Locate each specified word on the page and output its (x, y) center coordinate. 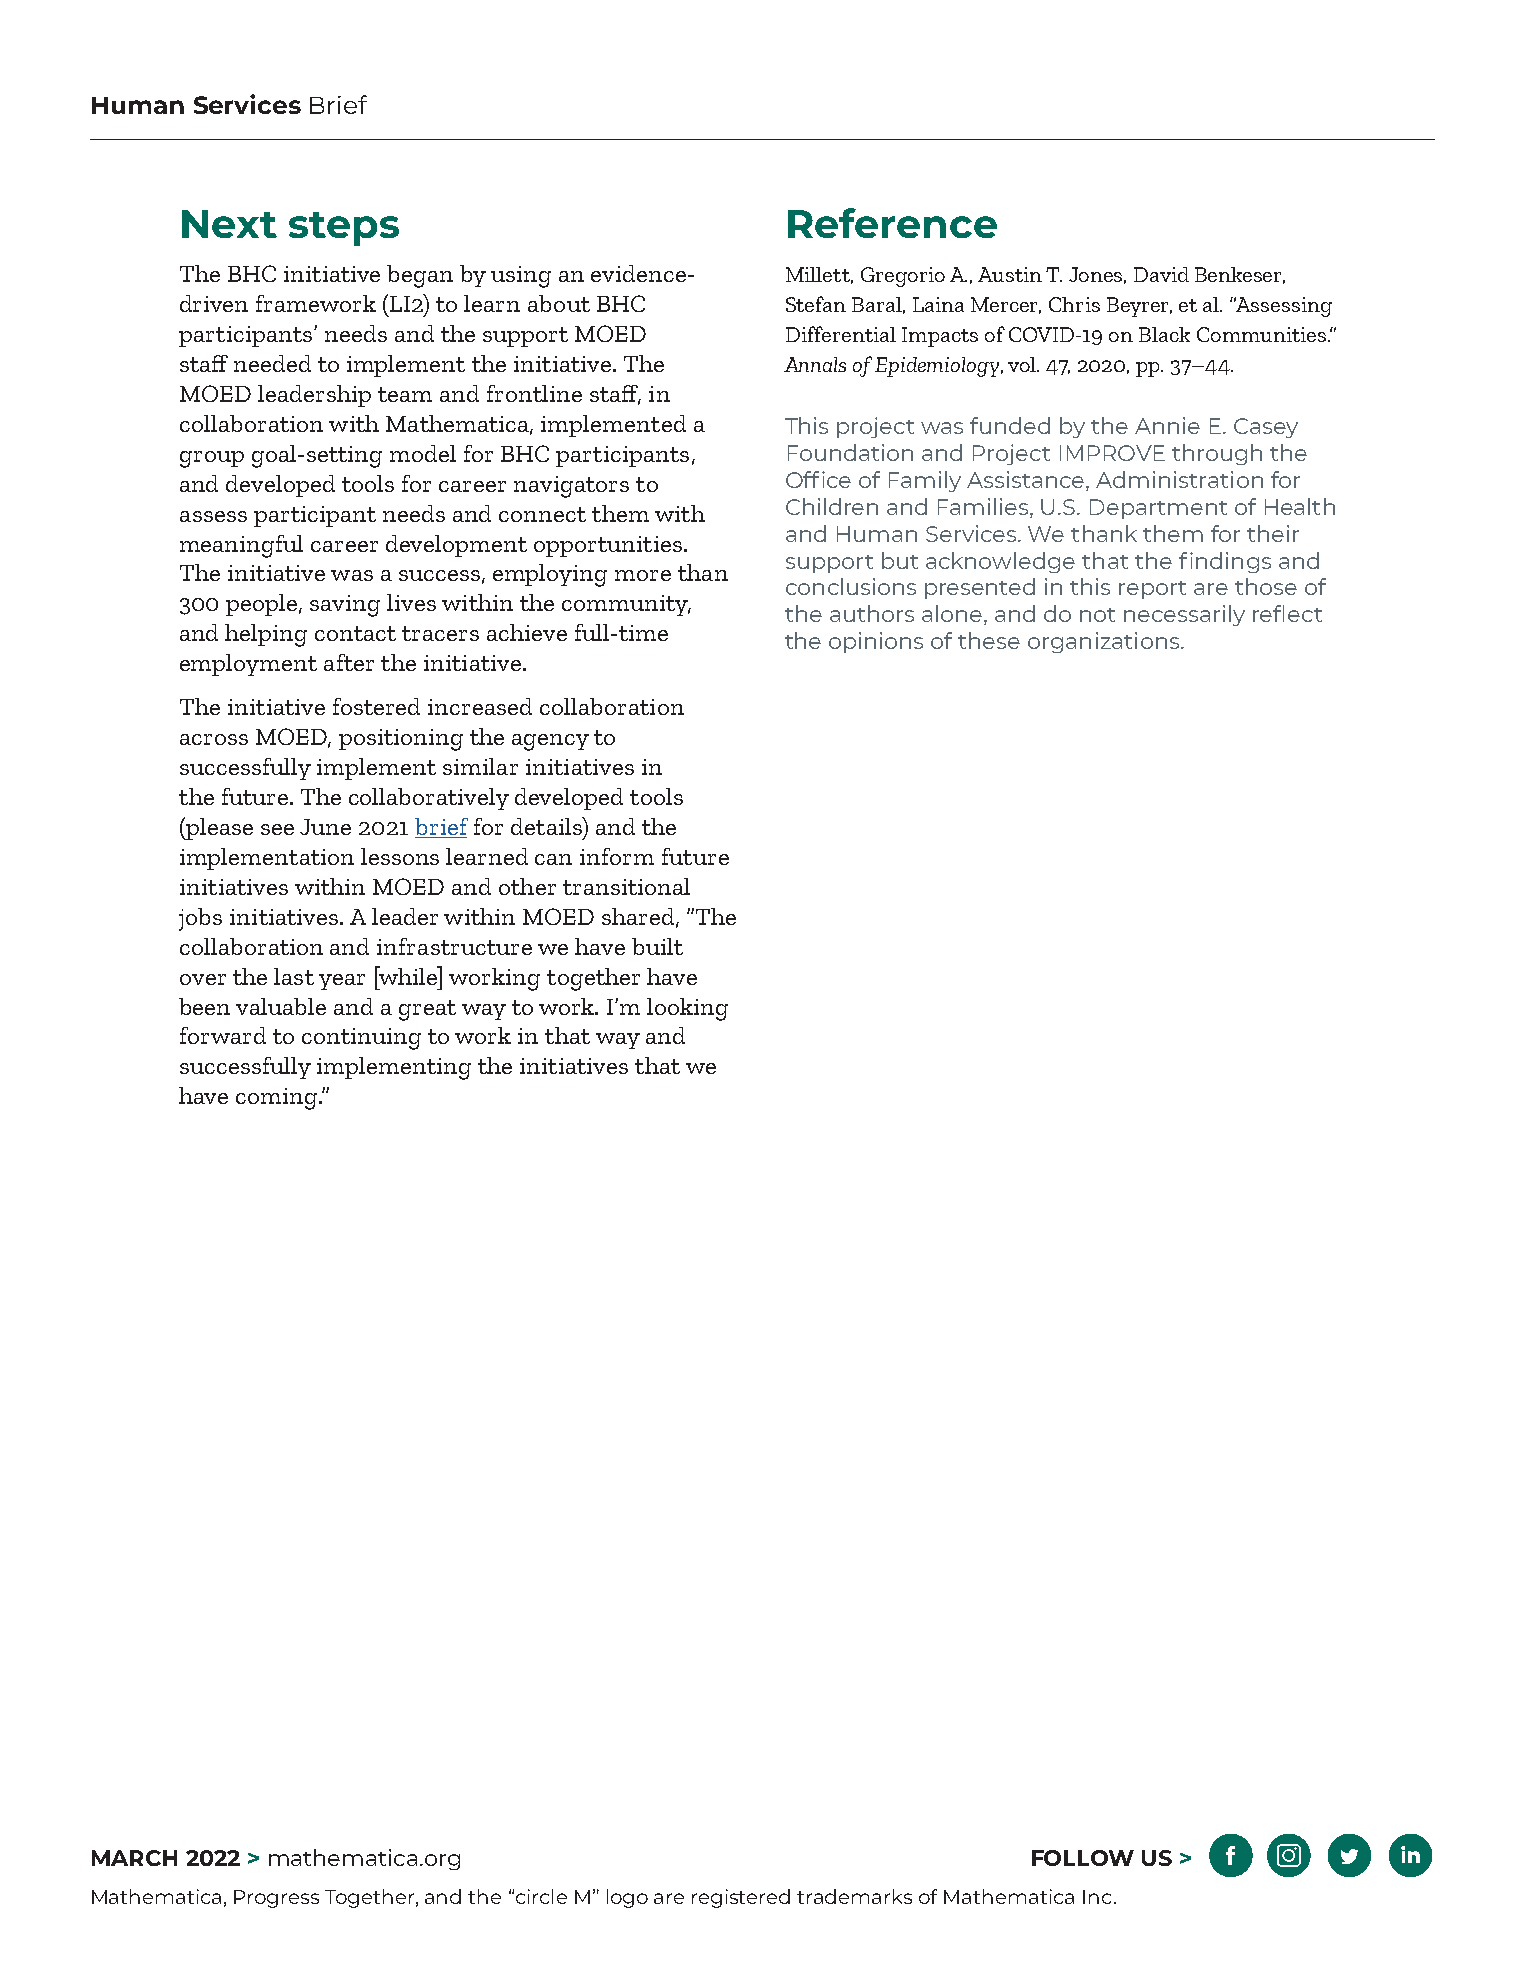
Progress (276, 1899)
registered (741, 1898)
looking (687, 1009)
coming (278, 1099)
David (1161, 274)
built (657, 946)
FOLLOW (1083, 1858)
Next (229, 224)
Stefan (816, 304)
